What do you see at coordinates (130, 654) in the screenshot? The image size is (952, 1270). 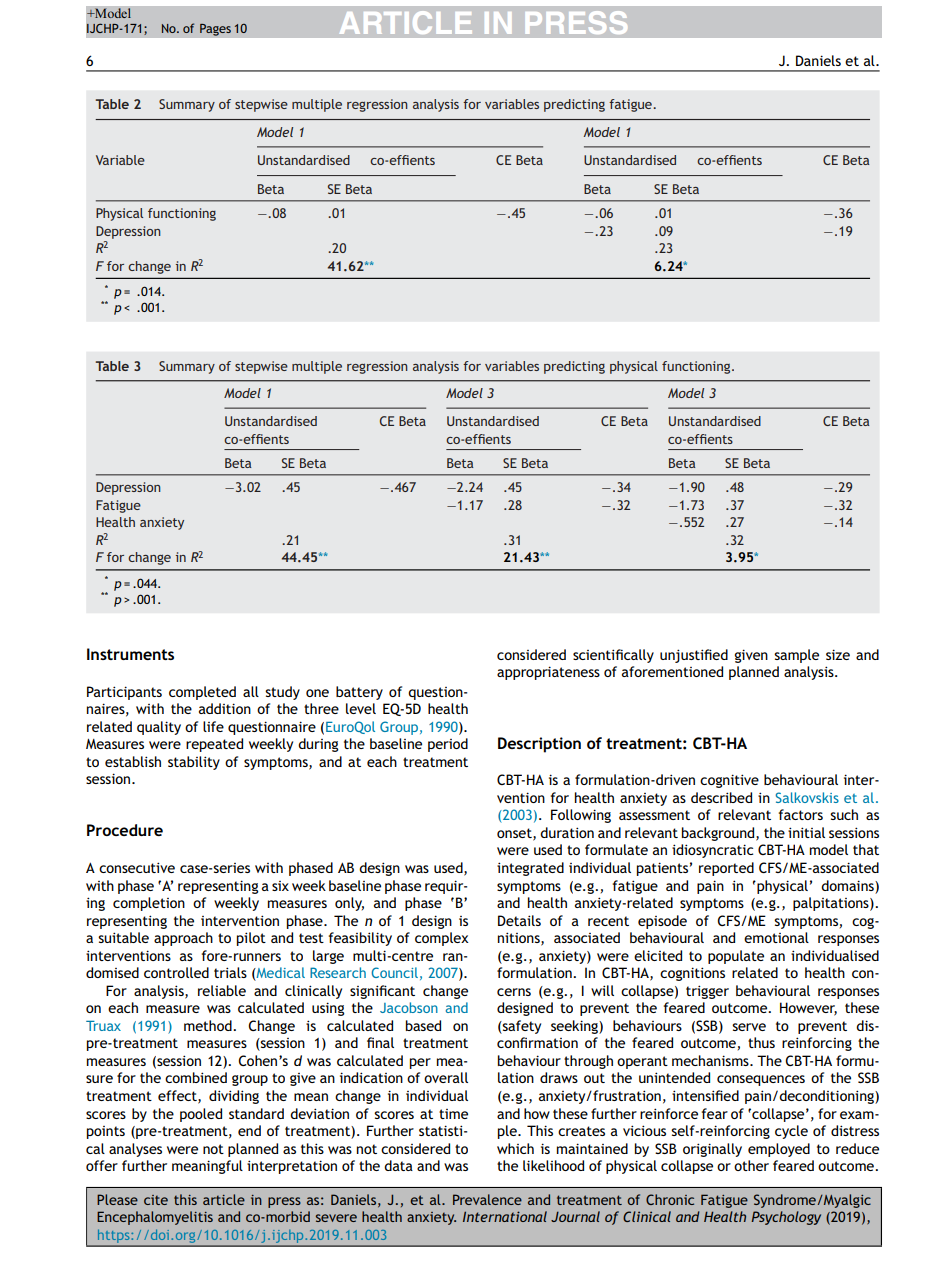 I see `Instruments` at bounding box center [130, 654].
